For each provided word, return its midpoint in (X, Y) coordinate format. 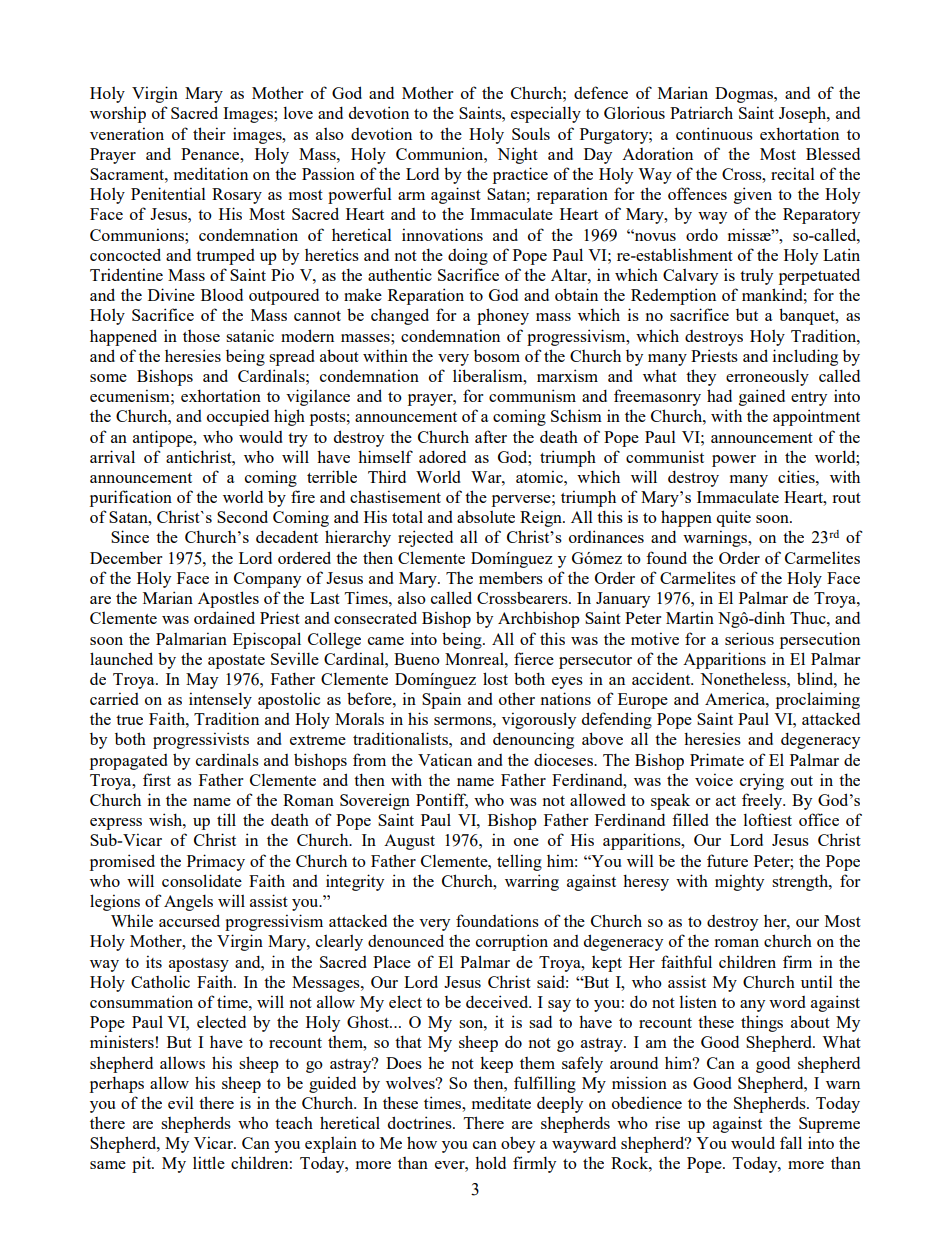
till (226, 819)
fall (791, 1142)
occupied (238, 417)
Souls (531, 133)
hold (490, 1162)
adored (442, 456)
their (209, 133)
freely (763, 801)
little (209, 1162)
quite (734, 518)
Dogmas (745, 95)
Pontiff (442, 801)
